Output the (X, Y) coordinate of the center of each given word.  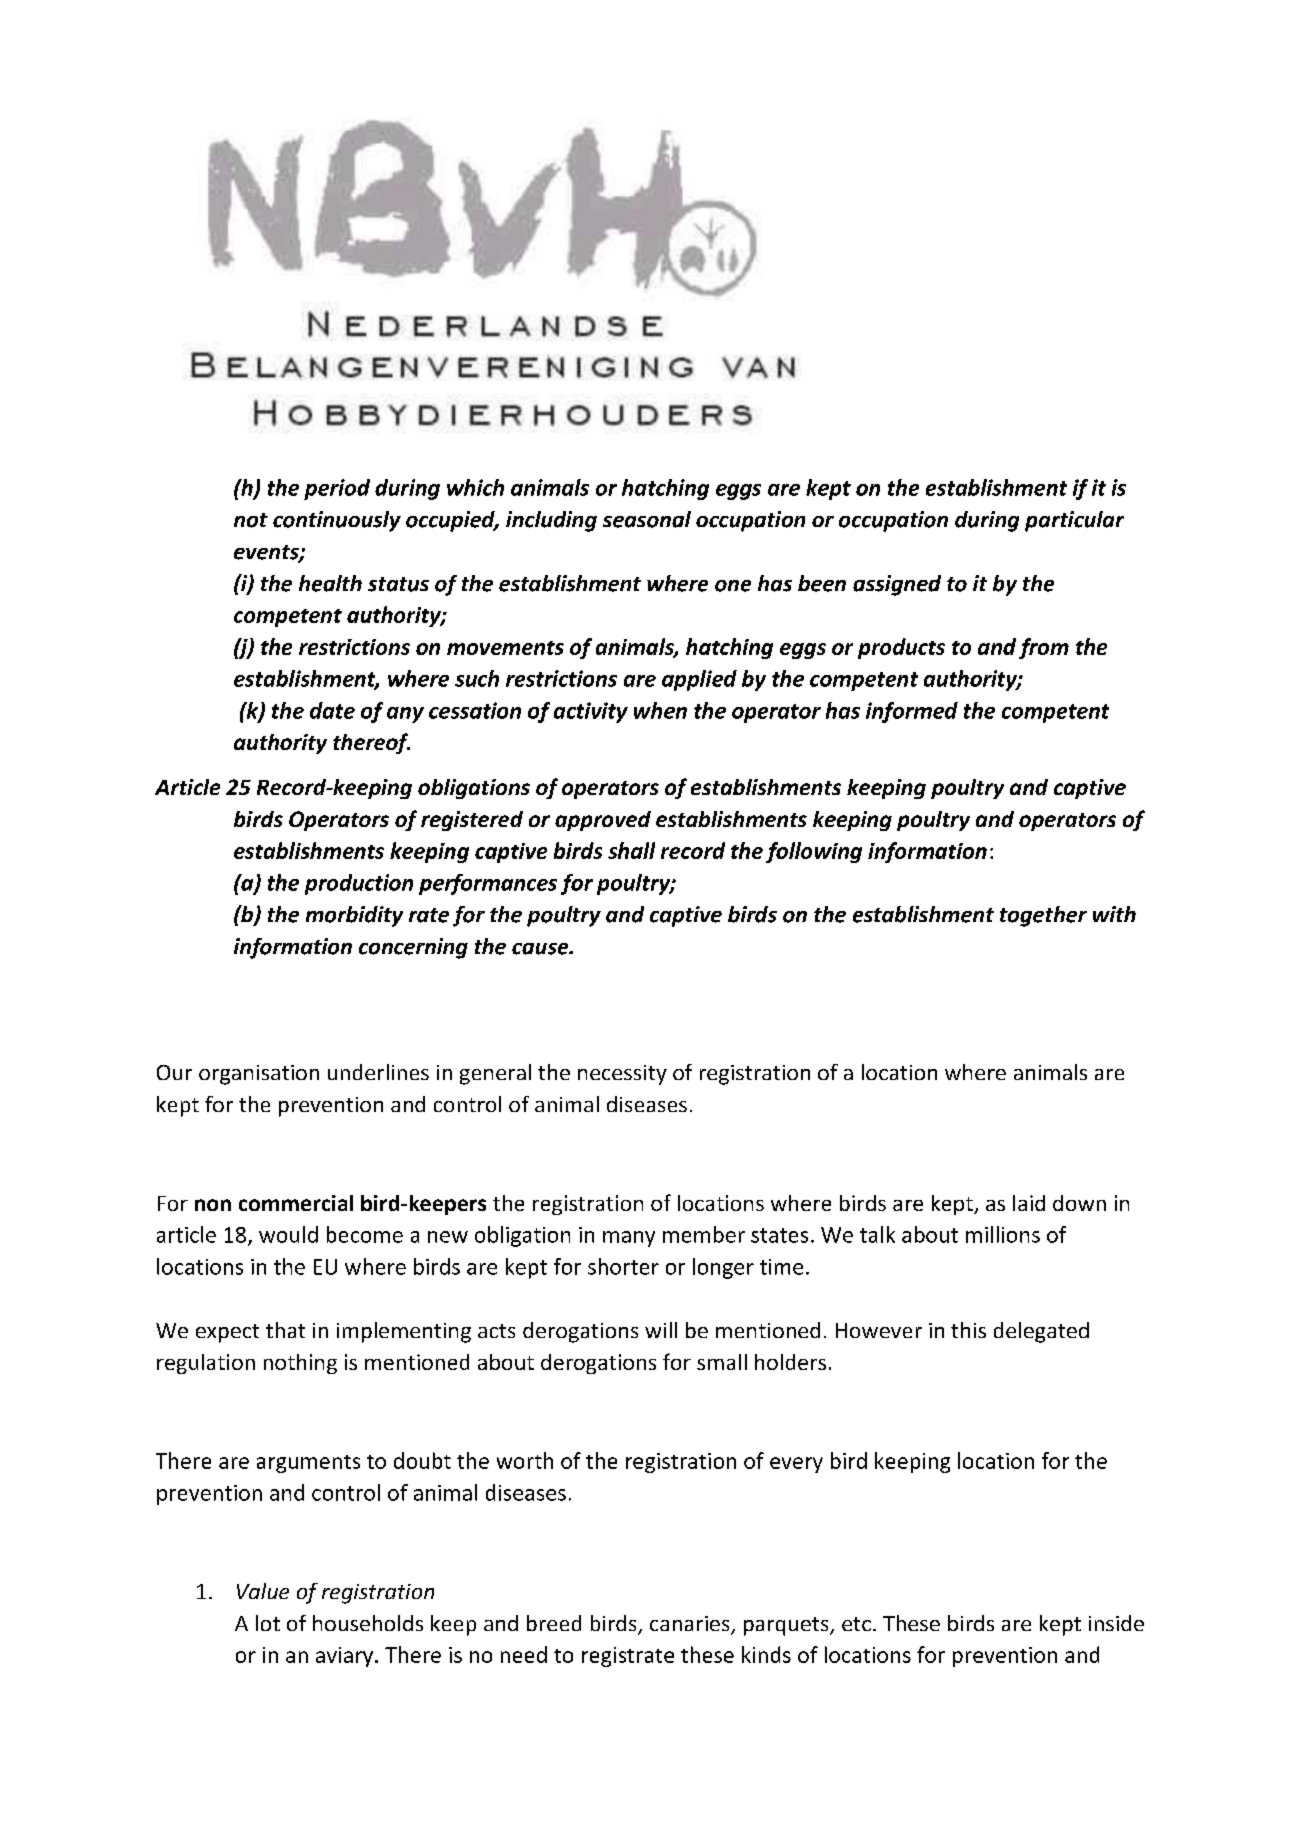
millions (1003, 1234)
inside (1116, 1623)
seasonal (647, 519)
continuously (337, 521)
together (1043, 916)
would (288, 1234)
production (359, 884)
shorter (623, 1266)
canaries (691, 1625)
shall (631, 850)
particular (1074, 521)
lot (268, 1623)
